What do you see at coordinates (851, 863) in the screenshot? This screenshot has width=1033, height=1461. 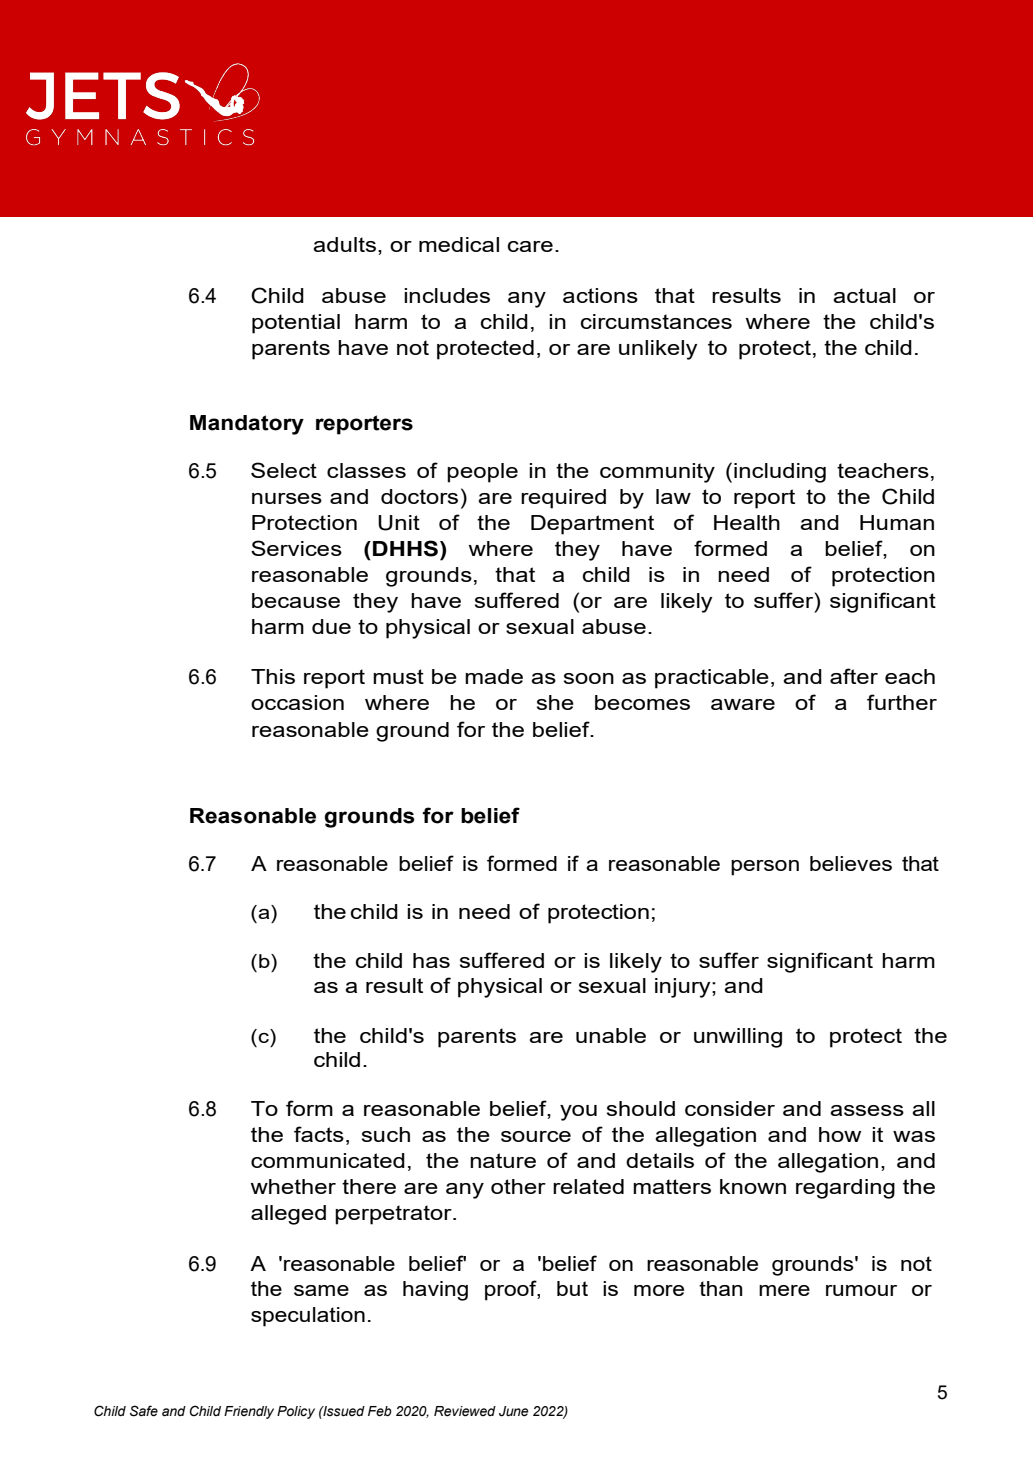 I see `believes` at bounding box center [851, 863].
